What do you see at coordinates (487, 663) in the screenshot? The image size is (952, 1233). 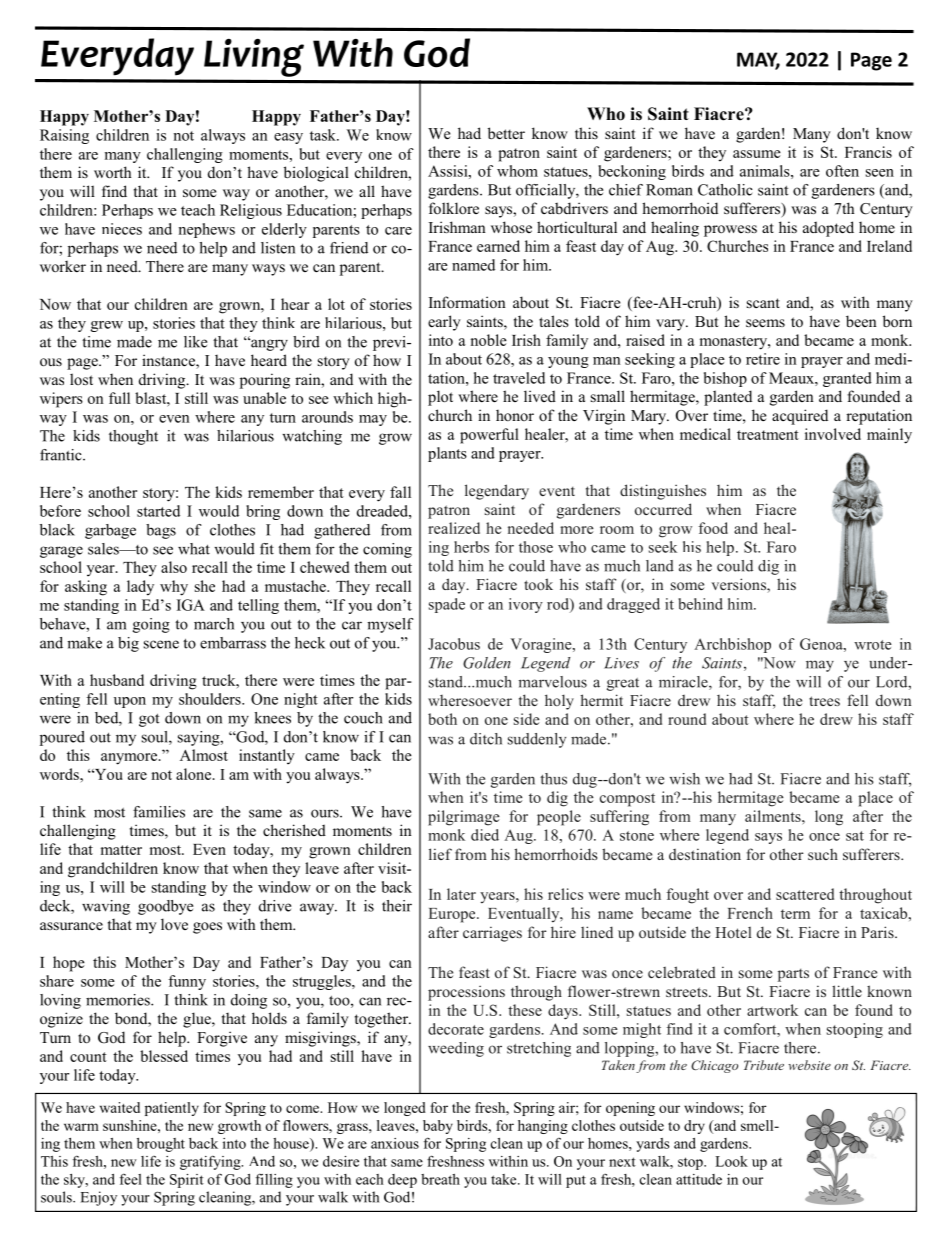 I see `Golden` at bounding box center [487, 663].
